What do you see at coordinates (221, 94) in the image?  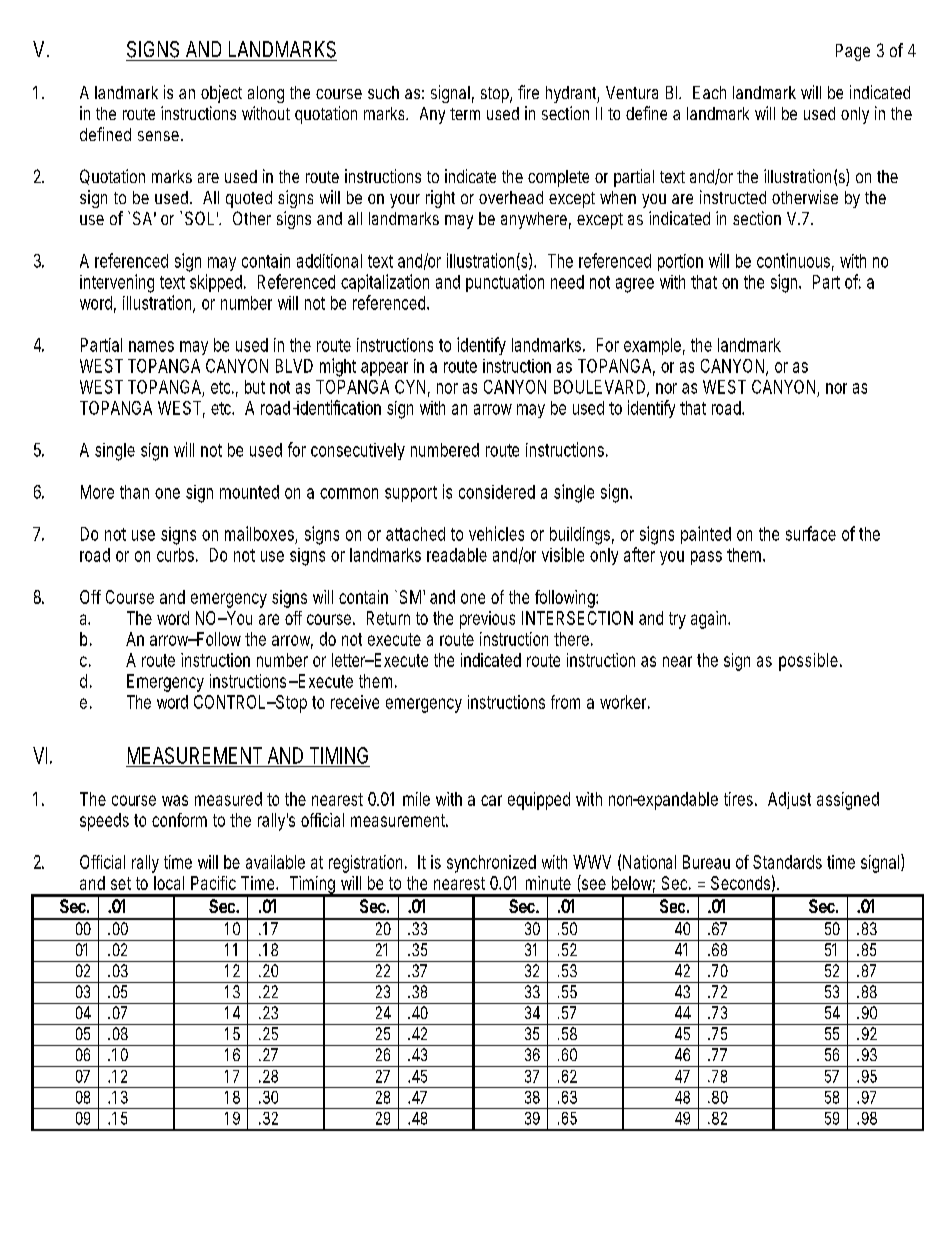 I see `object` at bounding box center [221, 94].
